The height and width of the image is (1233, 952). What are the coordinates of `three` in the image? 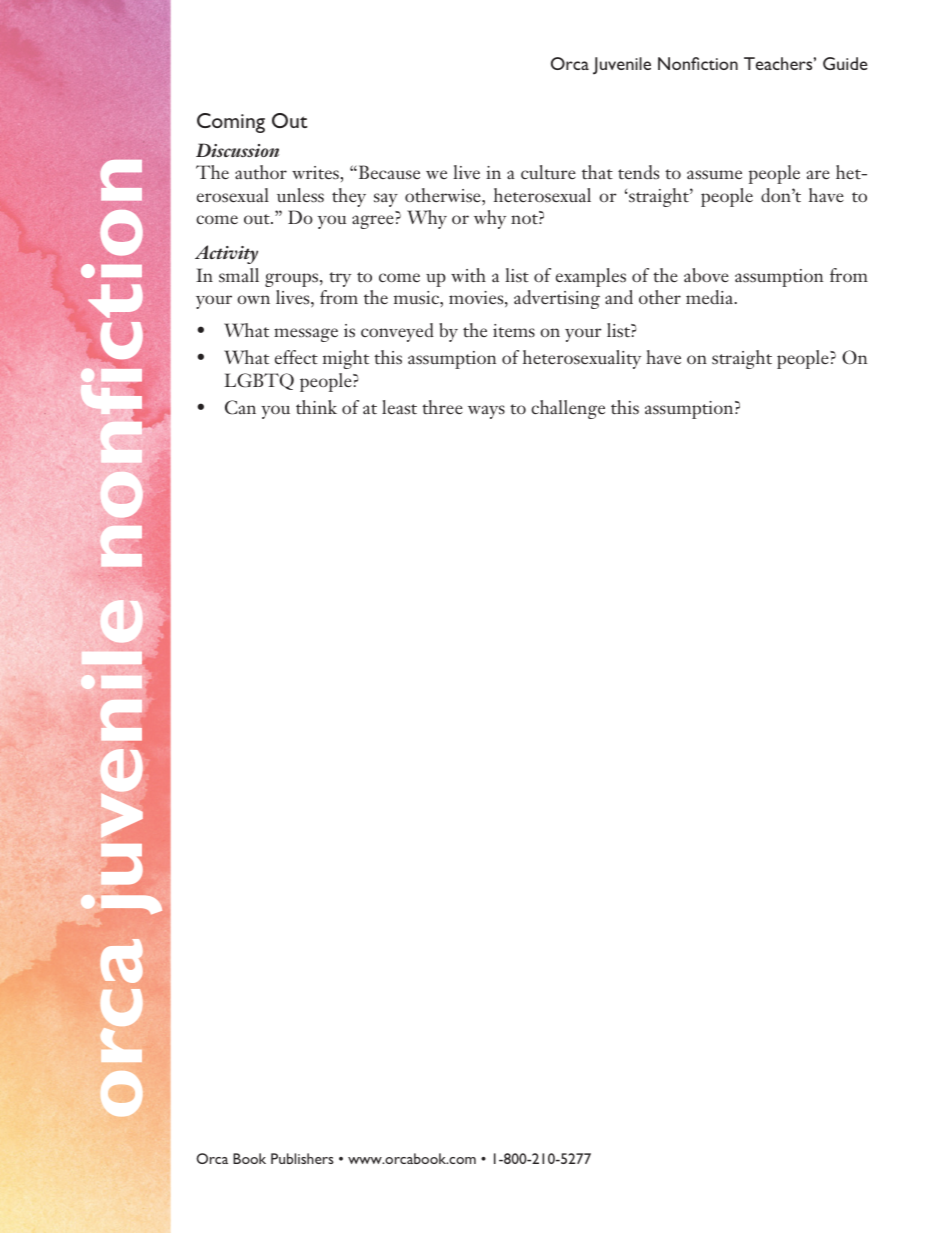 It's located at (442, 407).
